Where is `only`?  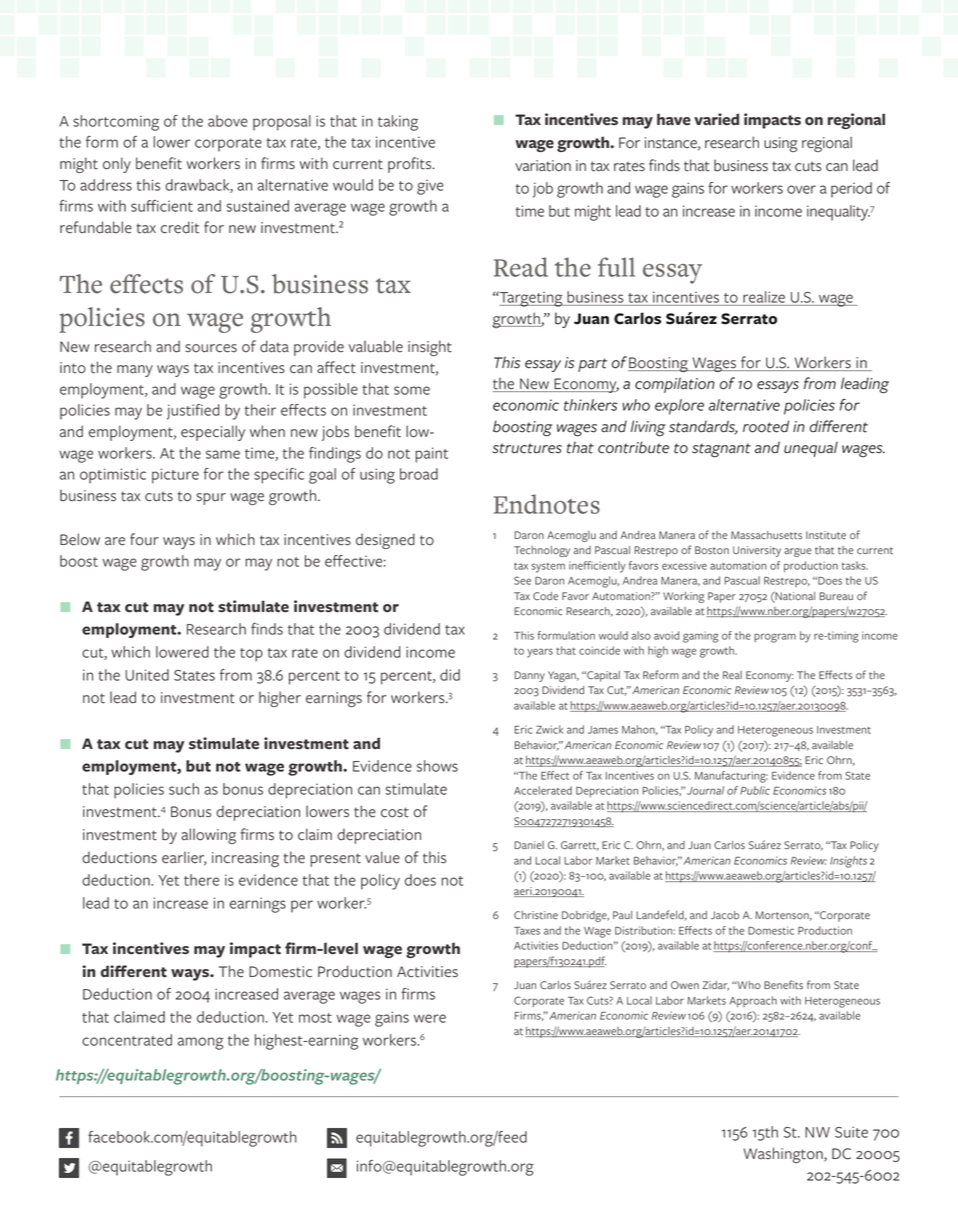
only is located at coordinates (117, 165).
